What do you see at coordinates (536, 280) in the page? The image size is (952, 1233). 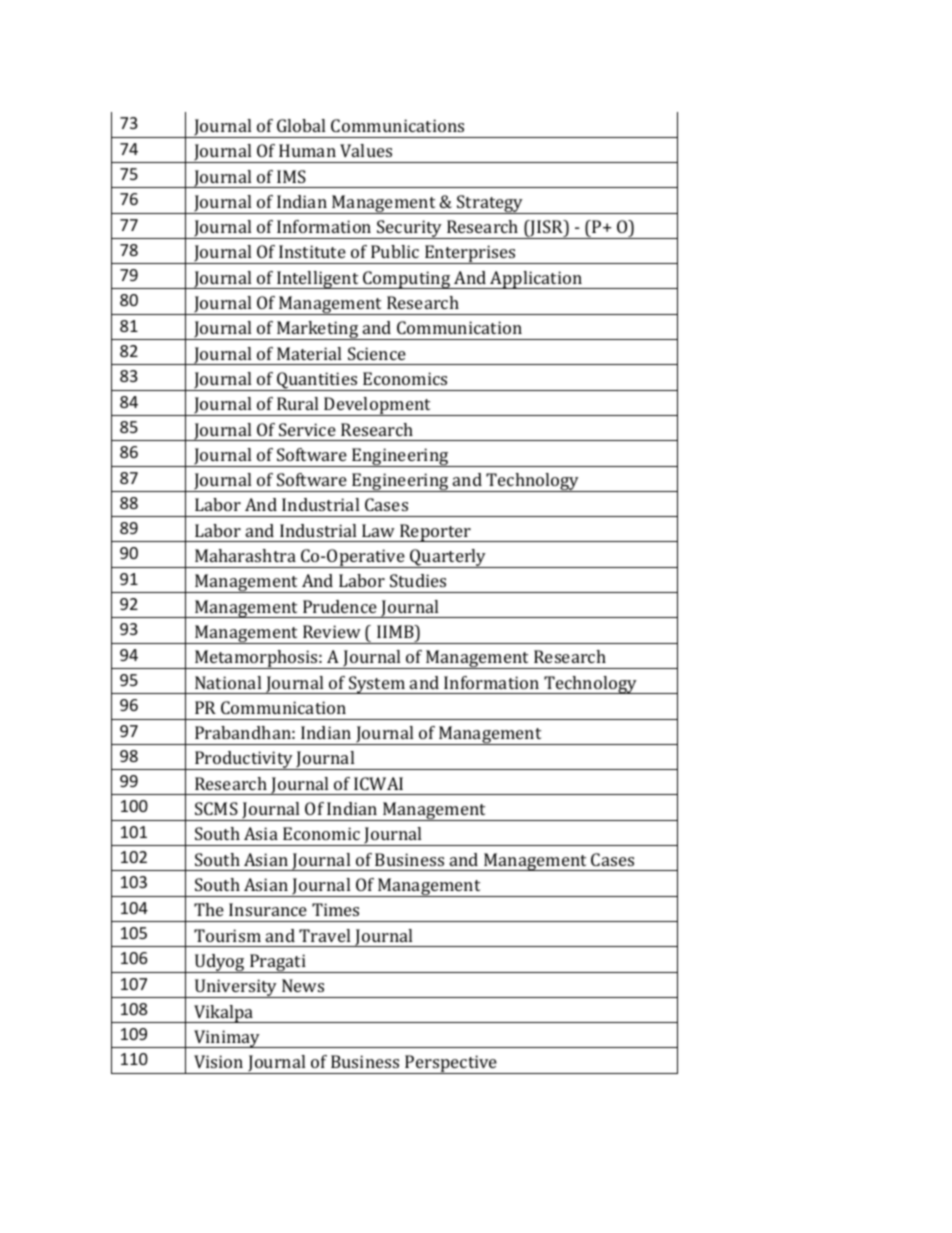 I see `Application` at bounding box center [536, 280].
